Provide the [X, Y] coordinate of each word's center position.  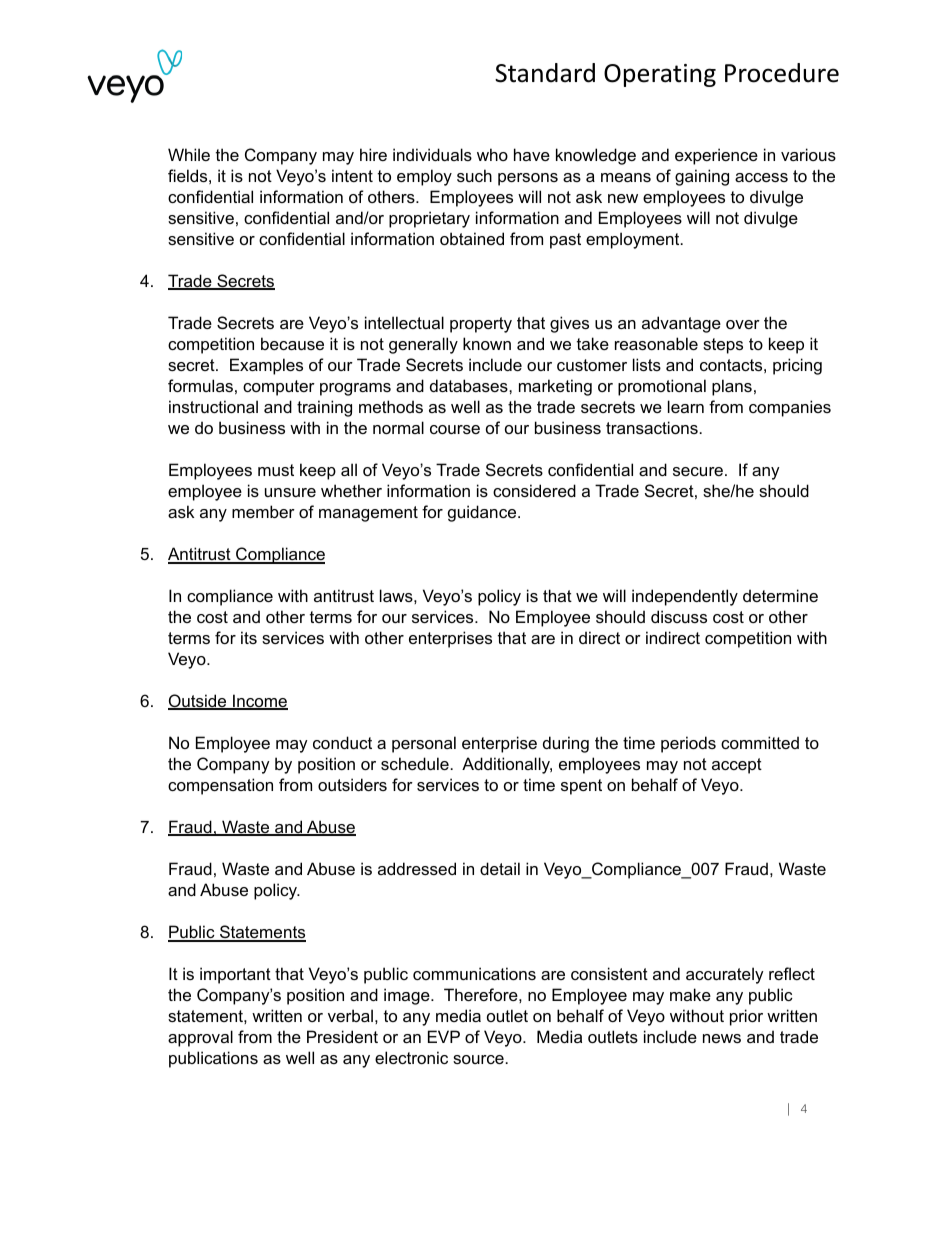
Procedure [782, 73]
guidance [483, 513]
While [189, 154]
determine [780, 595]
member [263, 511]
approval [200, 1038]
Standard [545, 73]
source [478, 1059]
